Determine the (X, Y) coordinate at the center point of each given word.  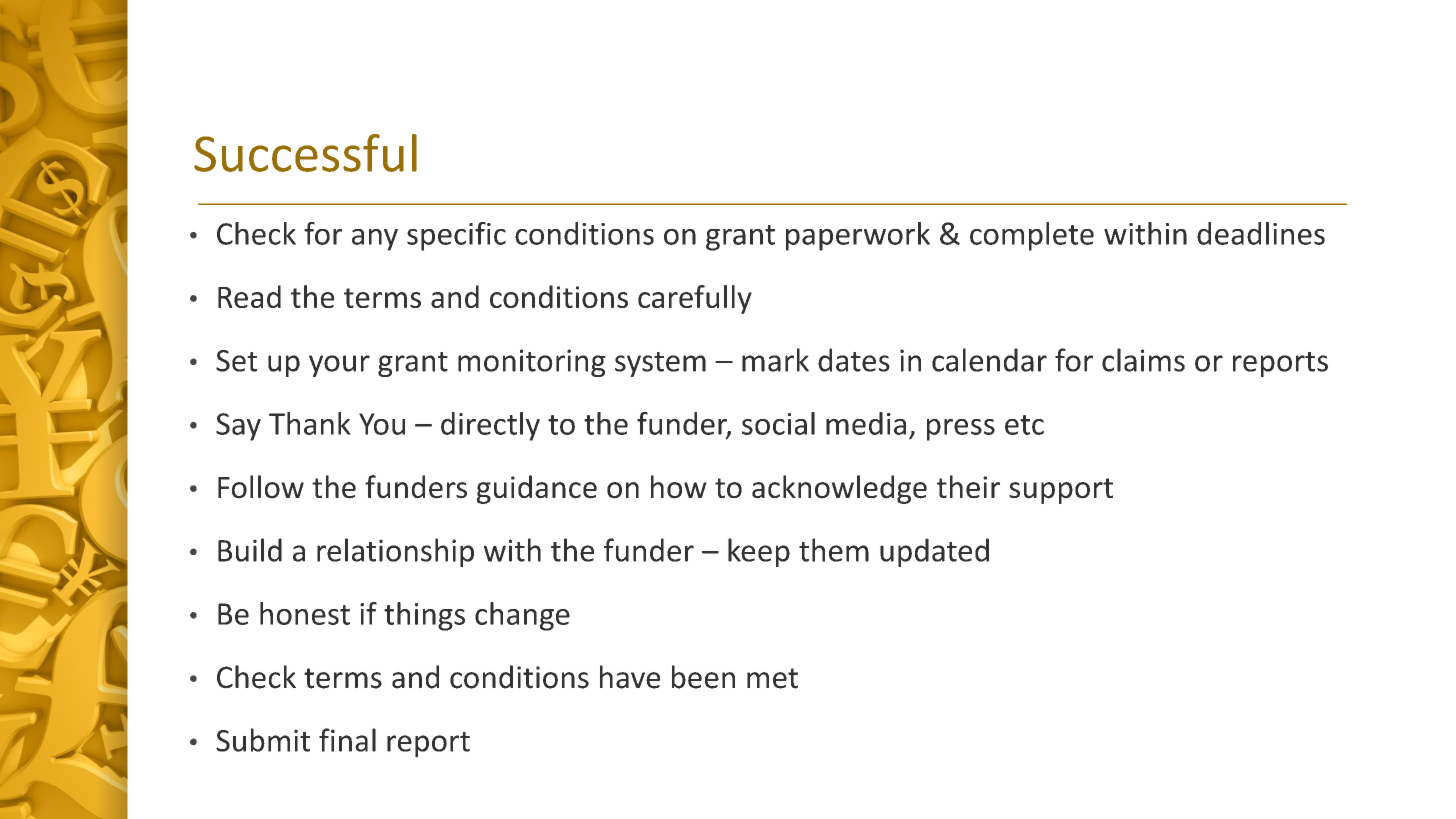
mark (775, 360)
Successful (305, 153)
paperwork (858, 236)
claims (1143, 360)
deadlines (1261, 233)
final (347, 740)
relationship (395, 552)
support (1061, 491)
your (339, 366)
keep (759, 552)
